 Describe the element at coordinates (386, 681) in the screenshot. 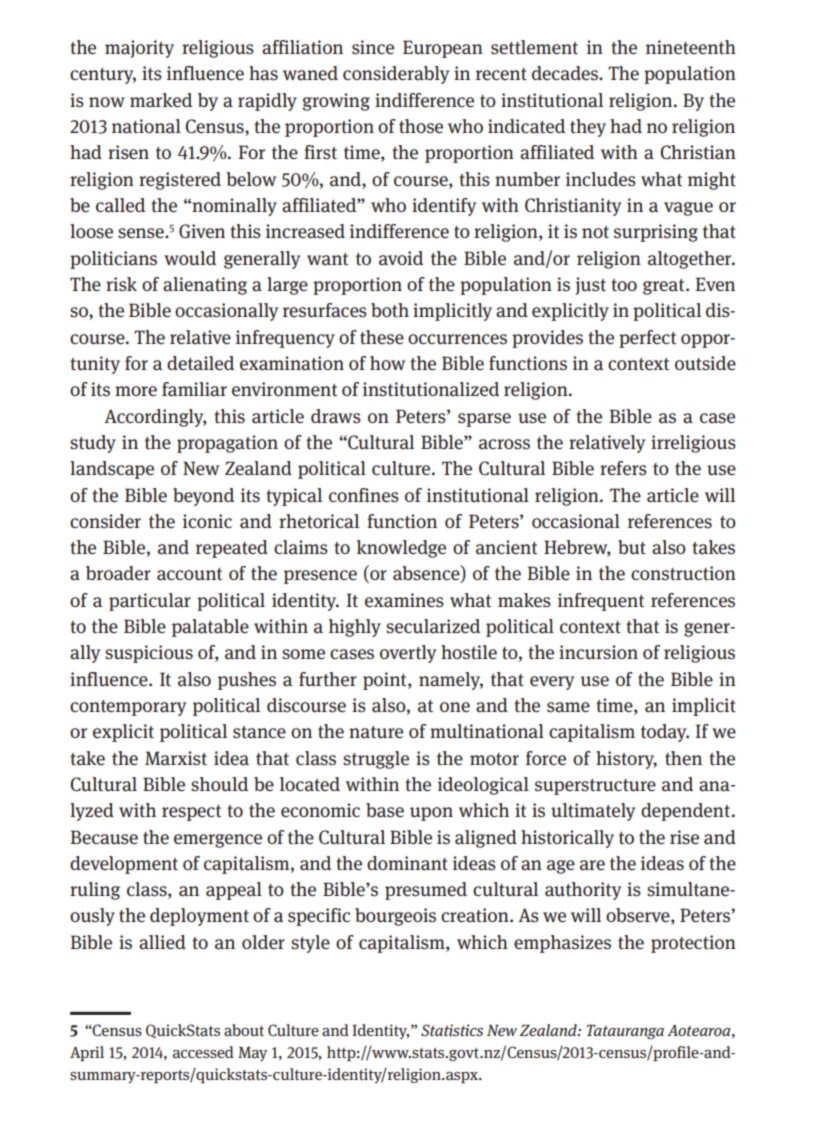

I see `point` at that location.
